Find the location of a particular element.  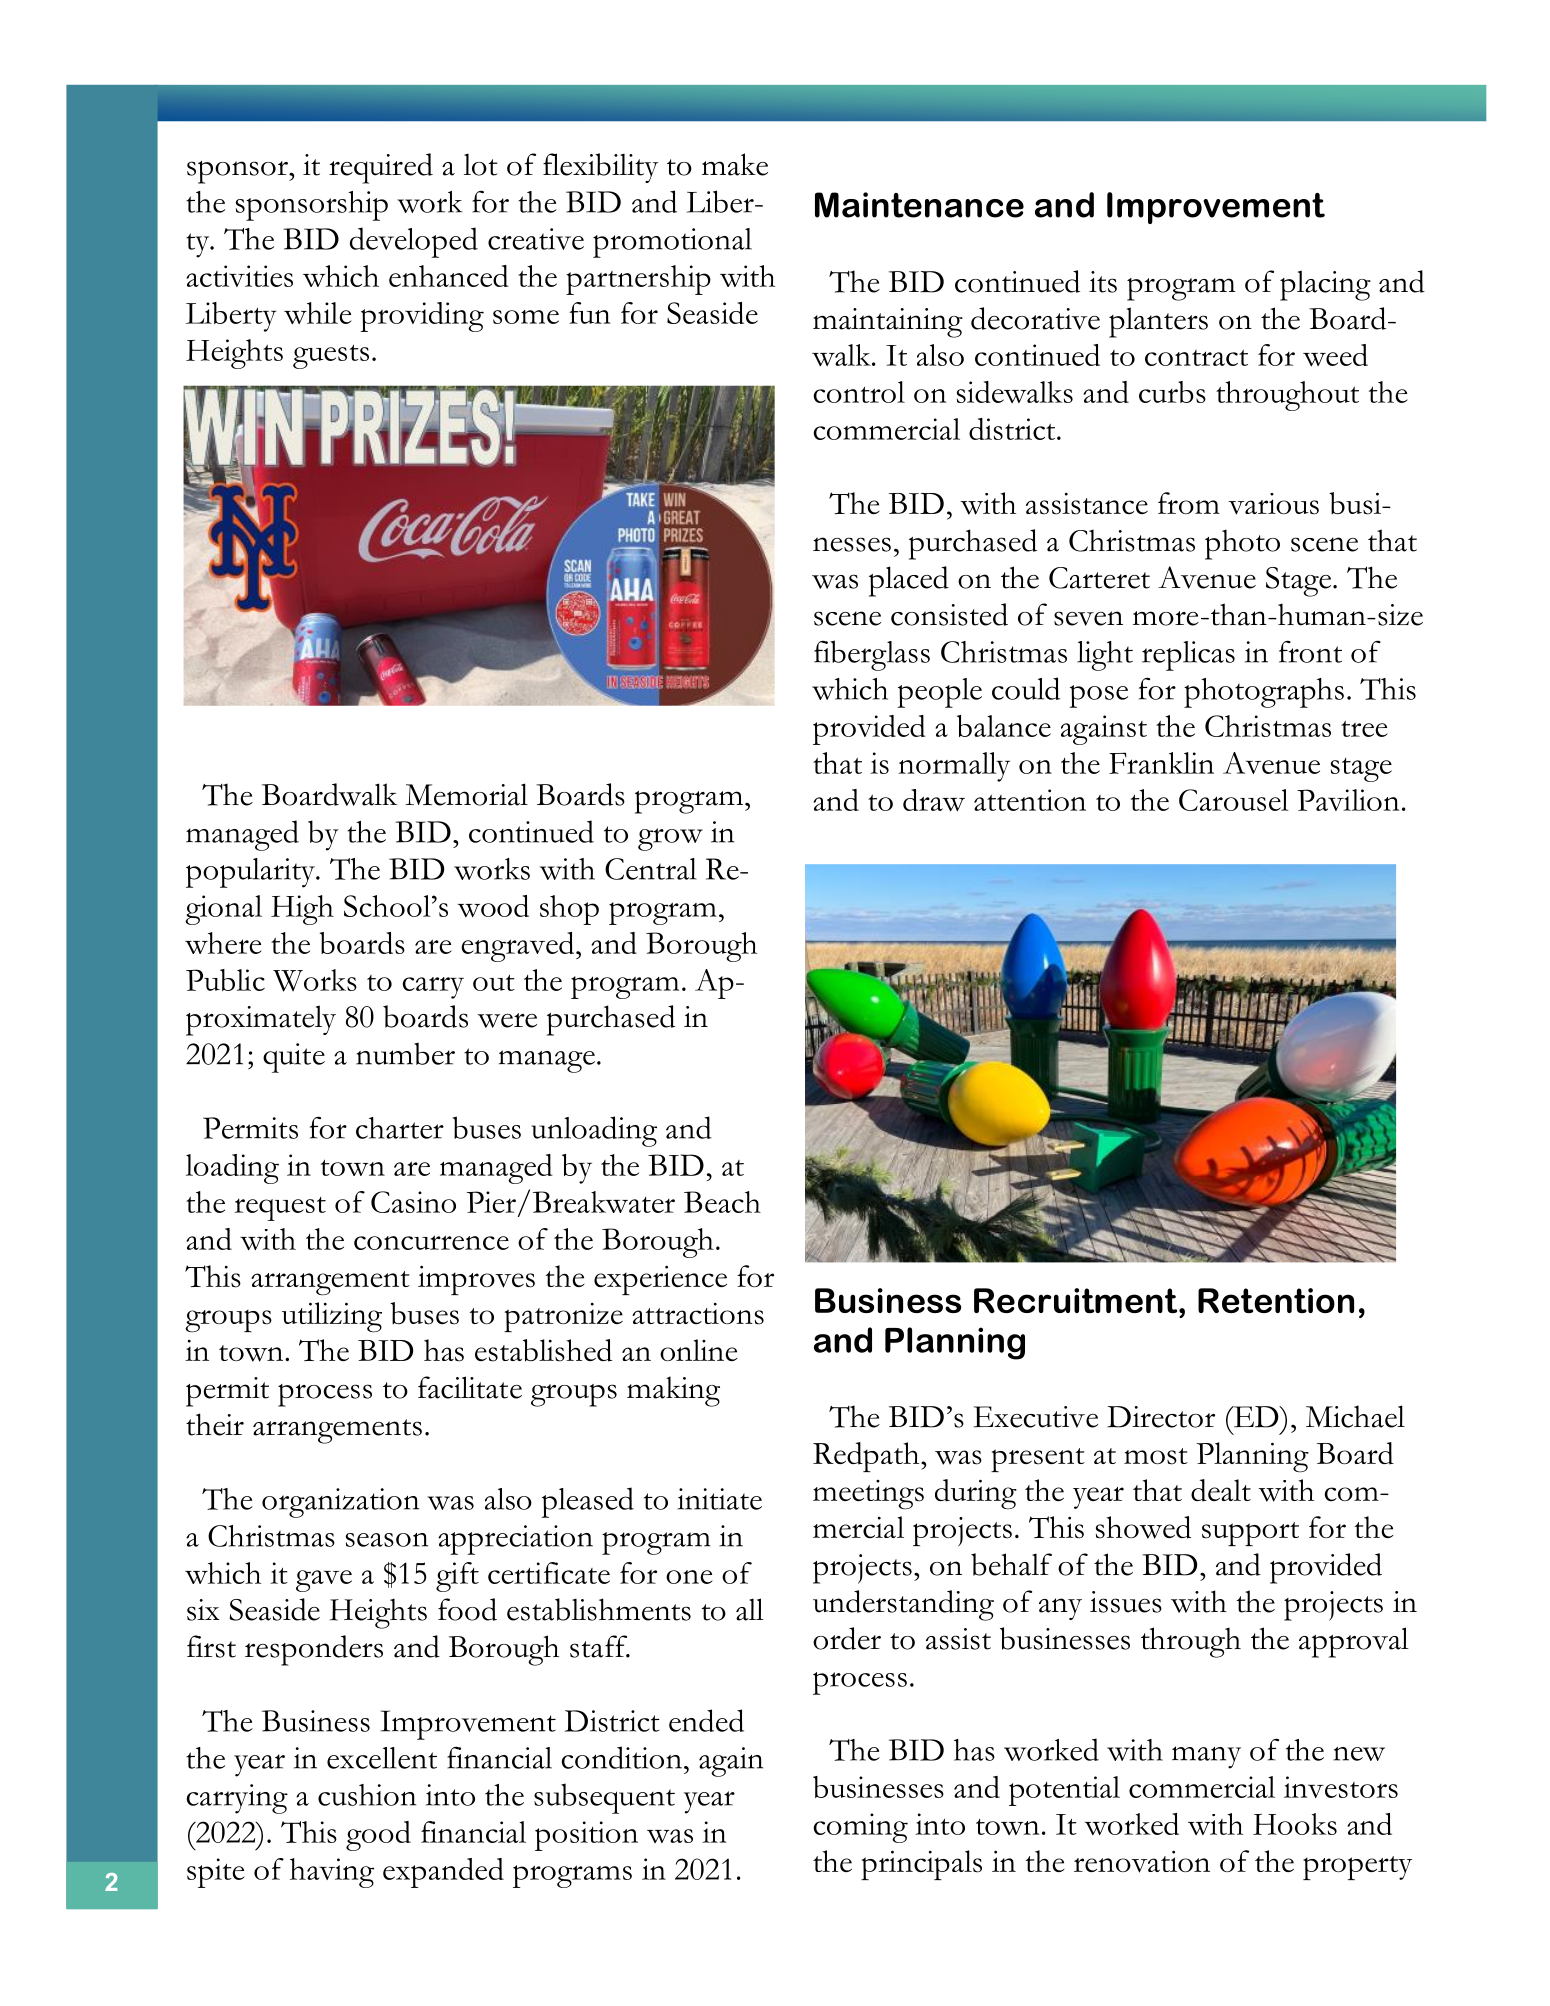

Hooks is located at coordinates (1295, 1824).
